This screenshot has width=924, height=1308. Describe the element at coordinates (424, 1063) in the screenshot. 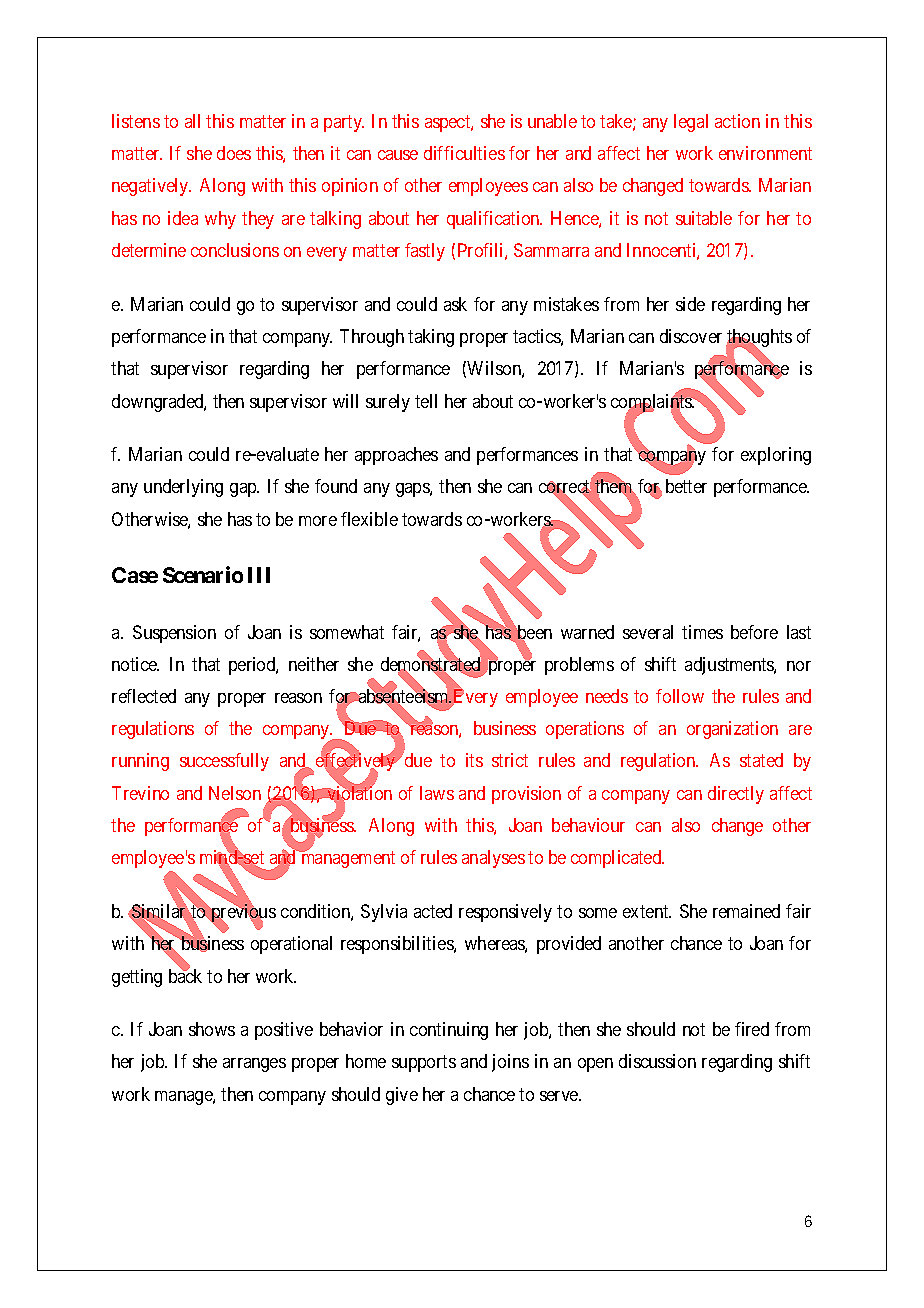

I see `supports` at that location.
